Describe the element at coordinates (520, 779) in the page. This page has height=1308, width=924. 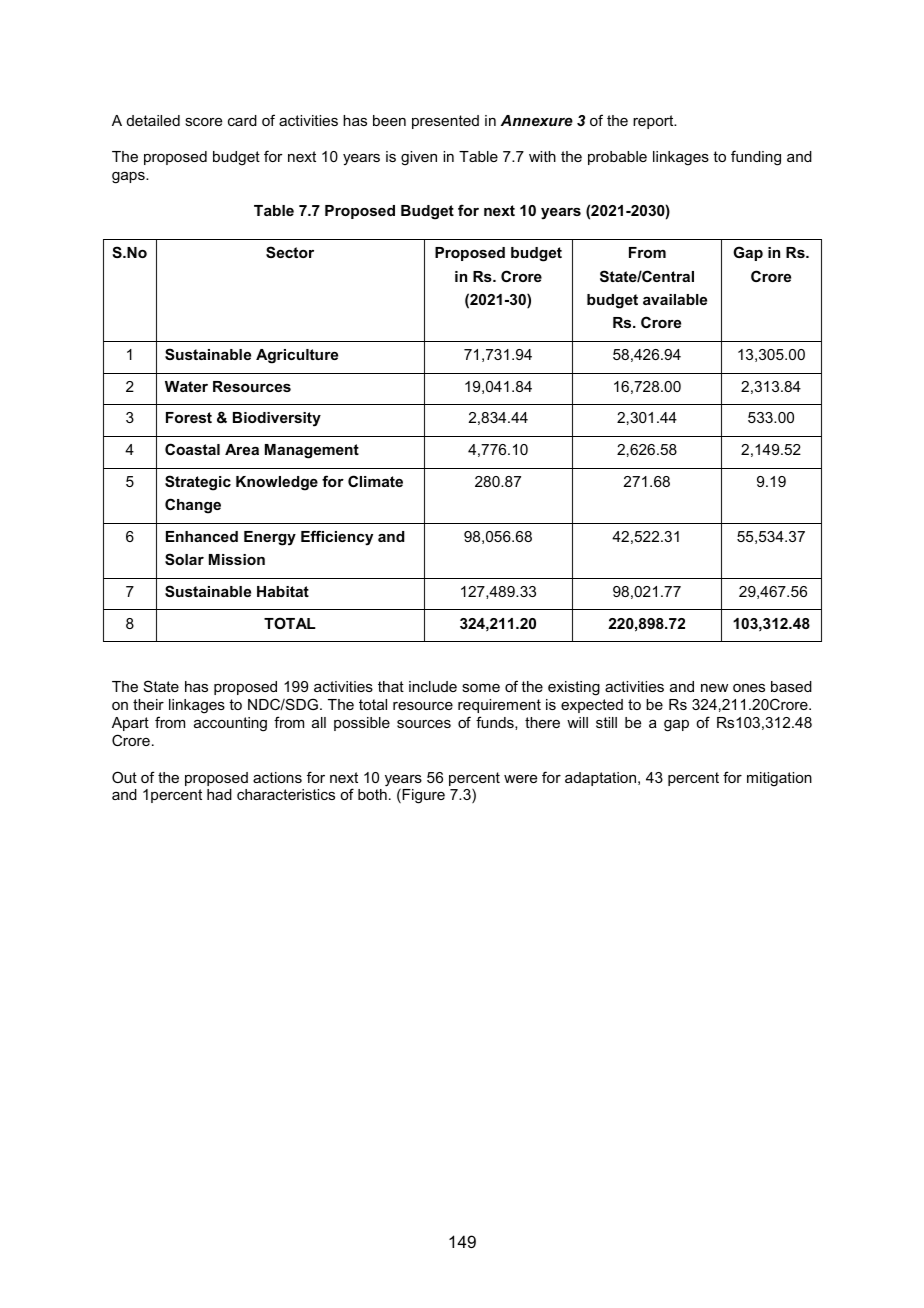
I see `were` at that location.
